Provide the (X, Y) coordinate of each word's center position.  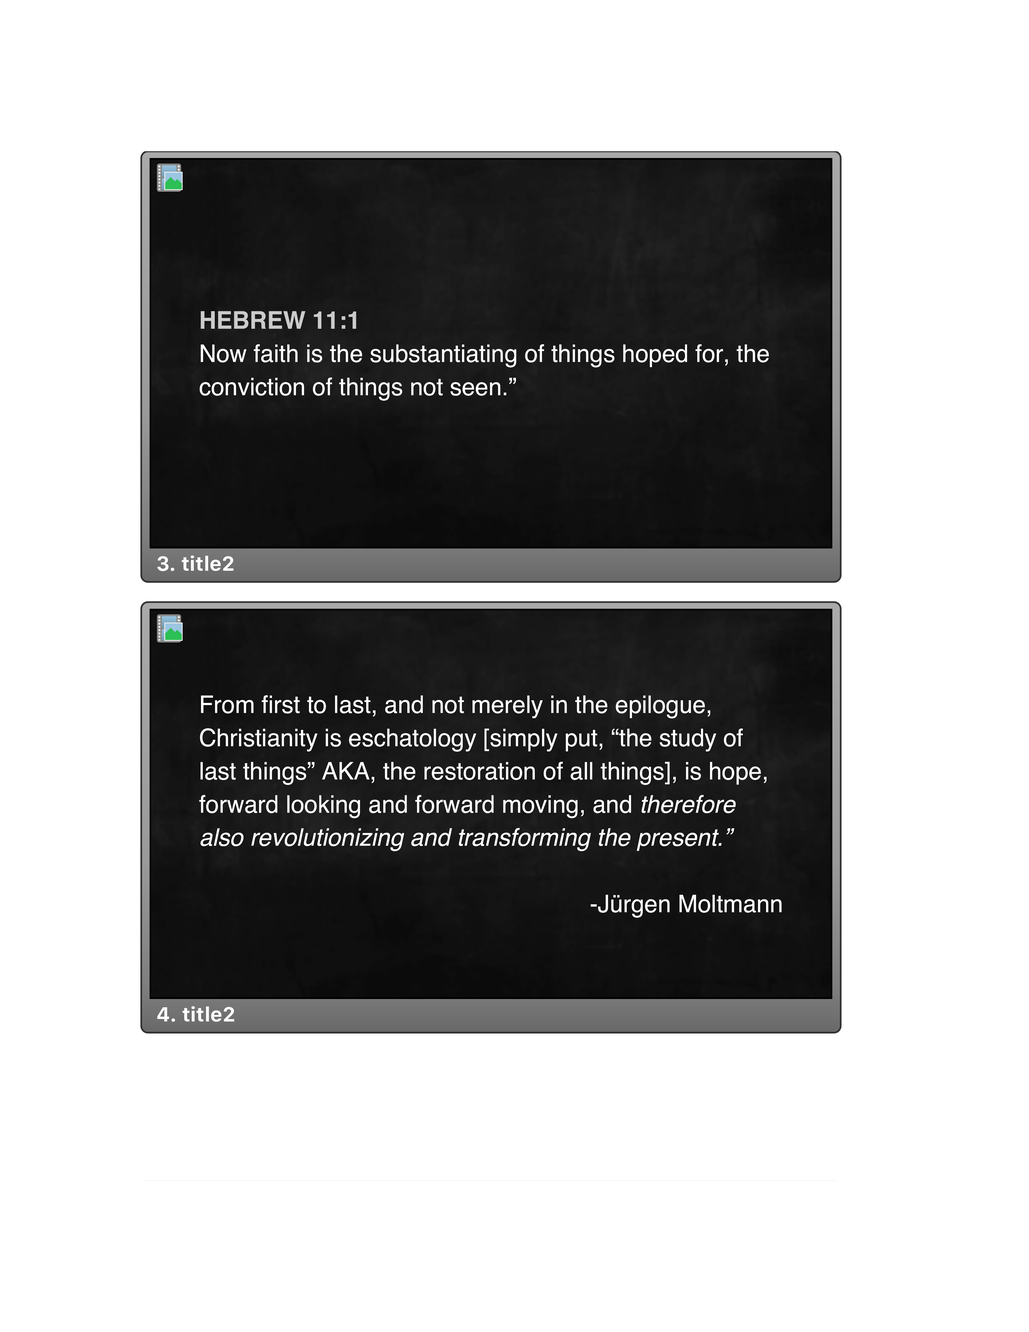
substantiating (443, 356)
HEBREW (253, 320)
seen (475, 389)
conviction (251, 386)
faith (275, 353)
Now (223, 353)
